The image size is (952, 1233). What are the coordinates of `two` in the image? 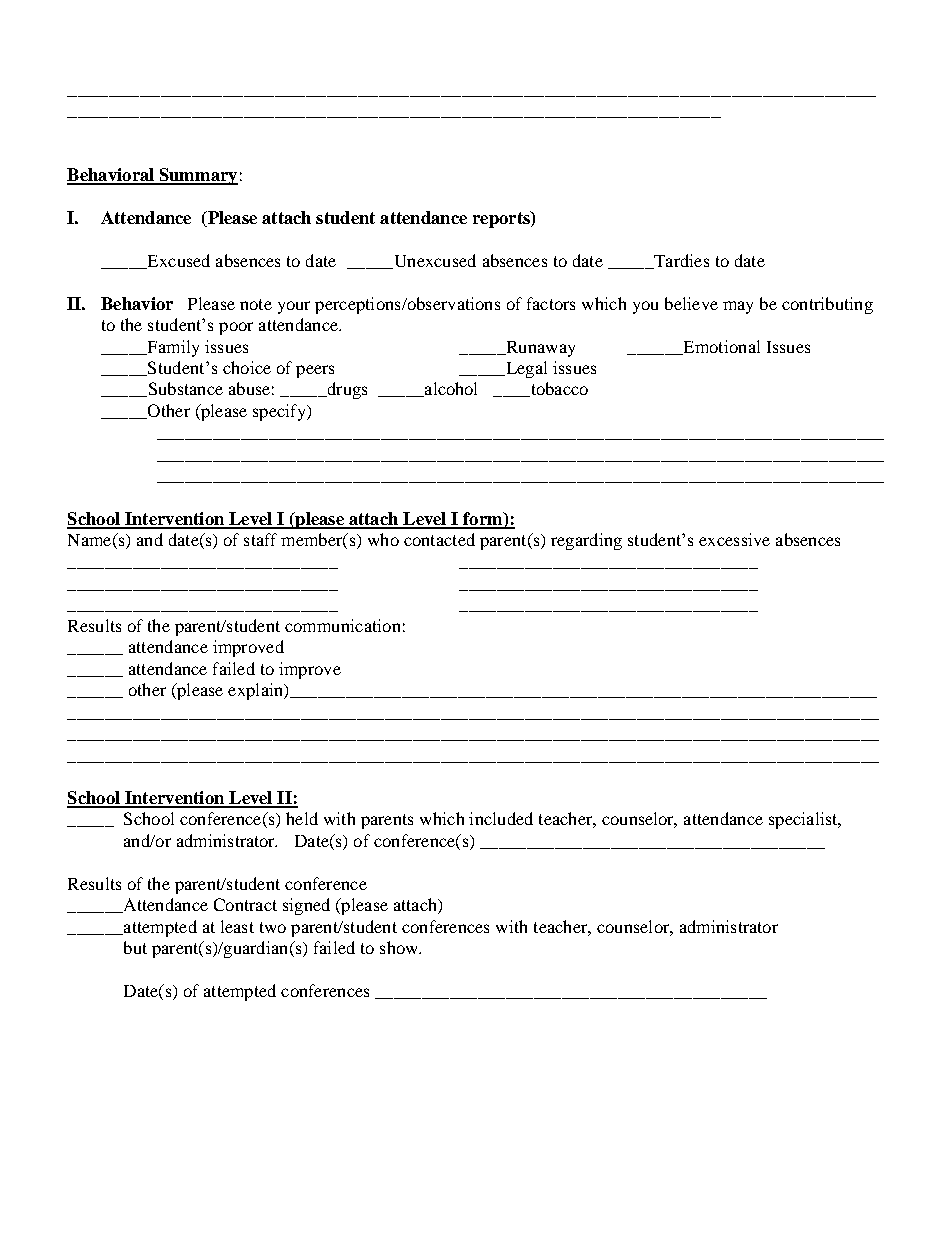 It's located at (273, 927).
